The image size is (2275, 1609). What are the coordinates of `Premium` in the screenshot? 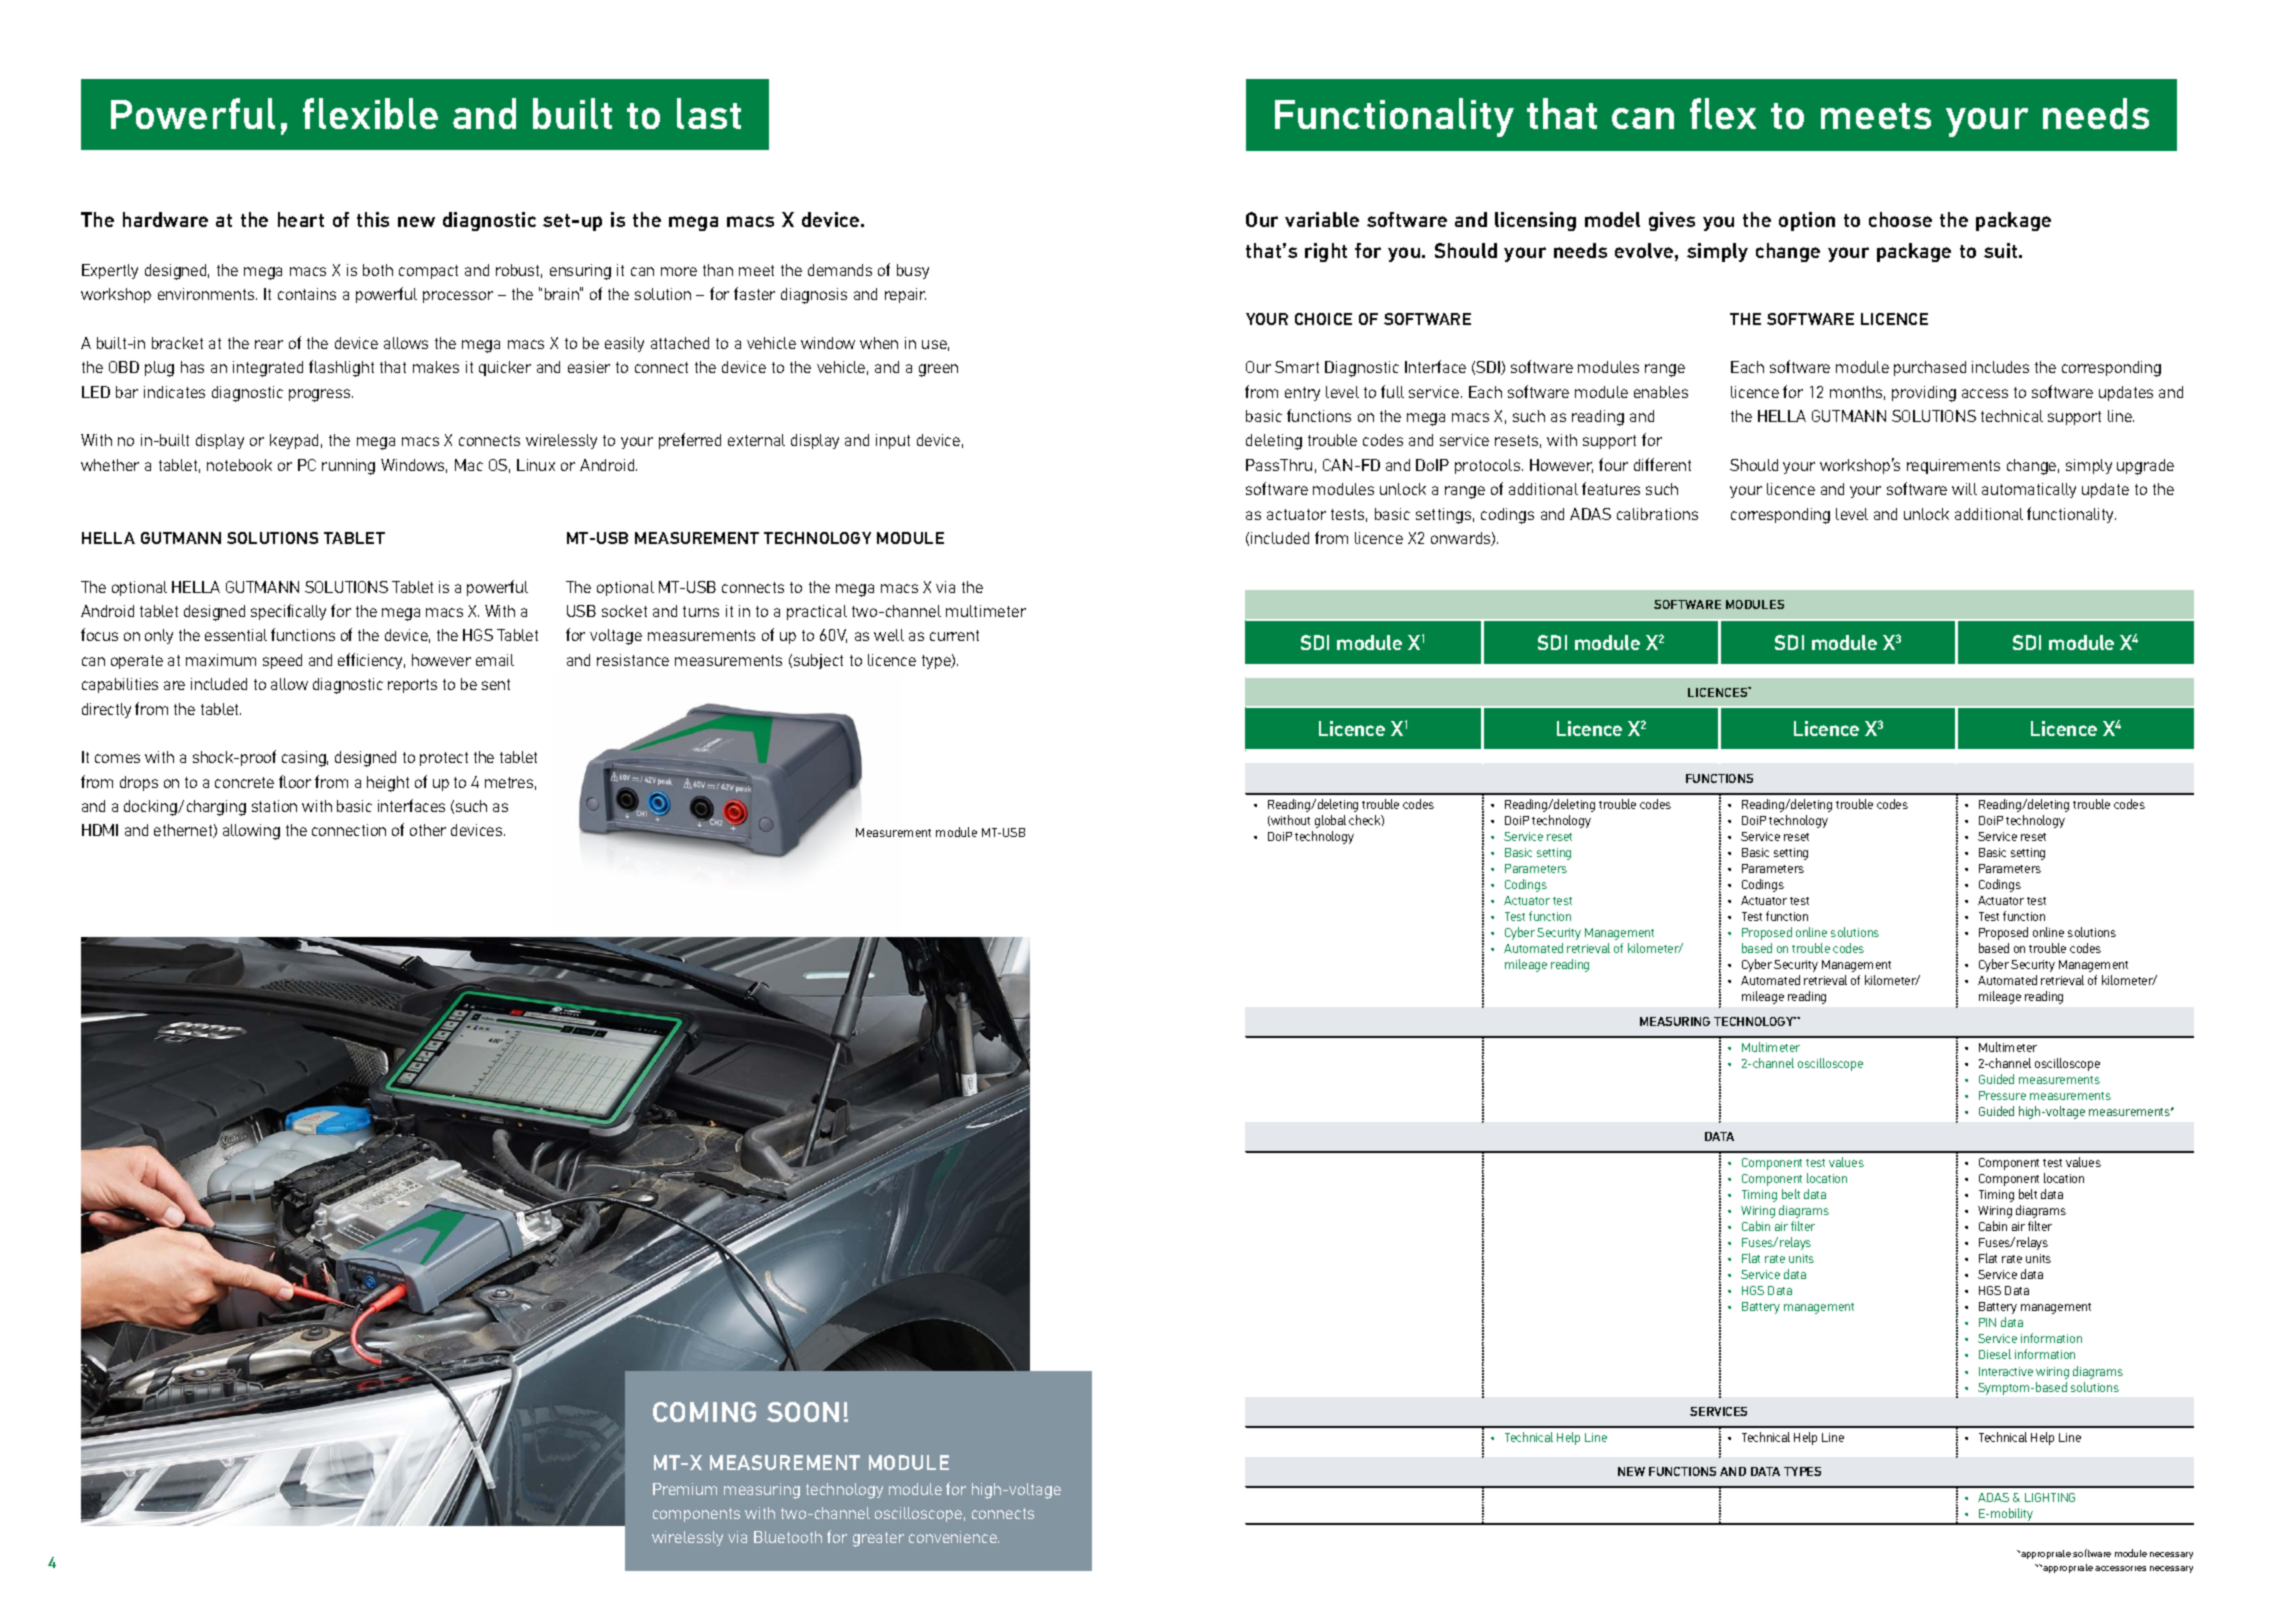 It's located at (685, 1489).
